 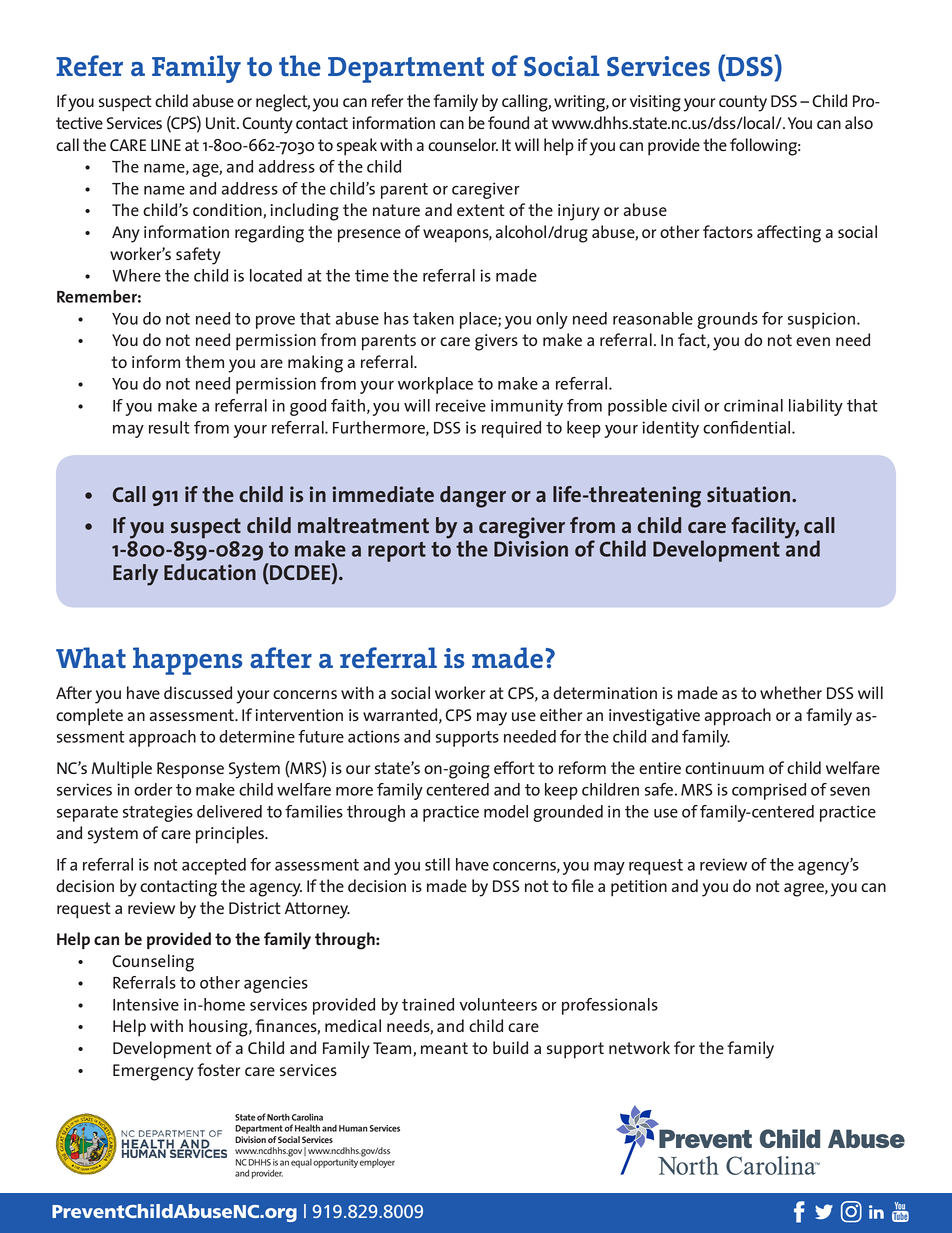 I want to click on also, so click(x=859, y=122).
